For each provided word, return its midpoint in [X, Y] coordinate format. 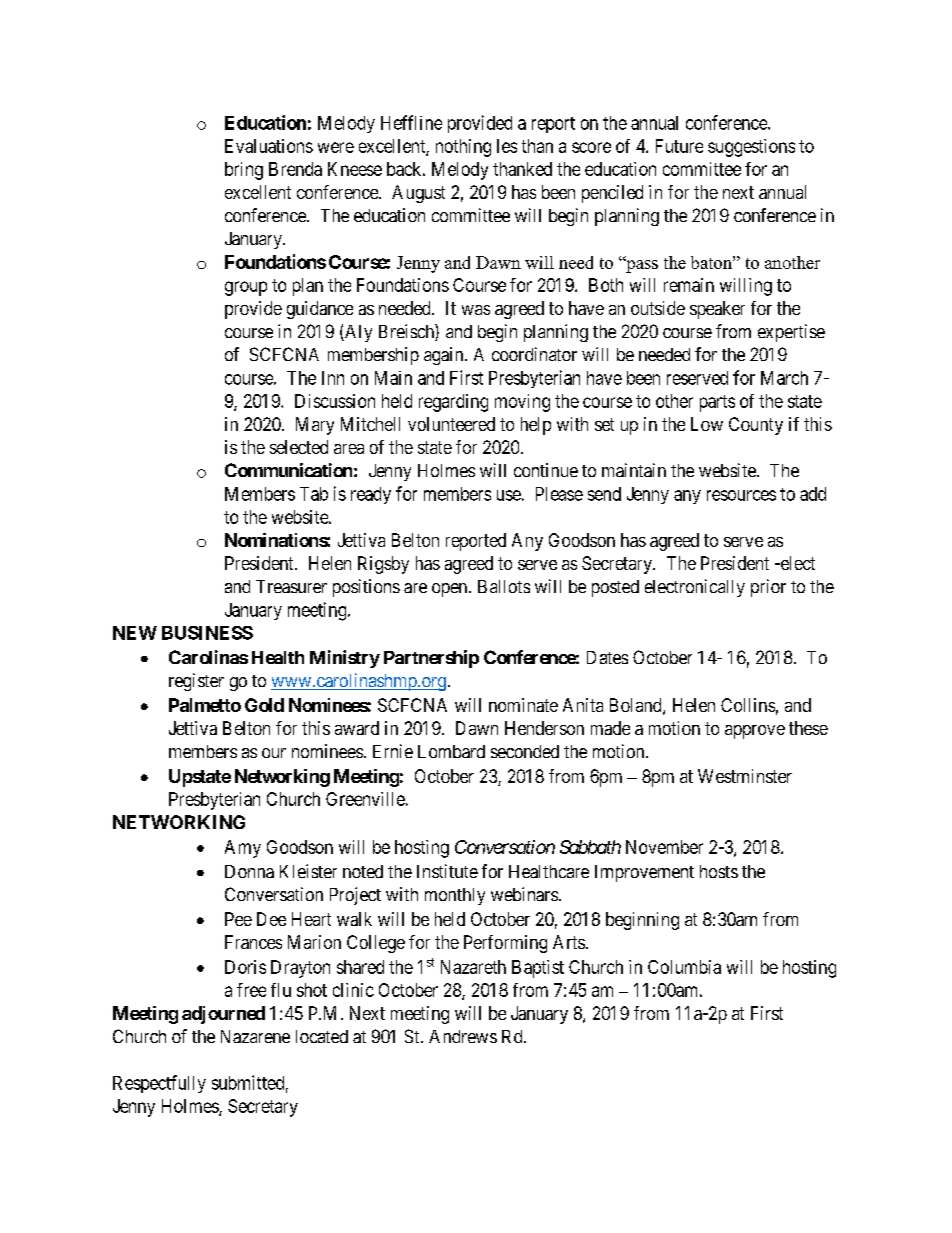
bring [244, 171]
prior [768, 588]
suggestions [751, 148]
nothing [463, 148]
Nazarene [255, 1036]
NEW [135, 633]
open [451, 590]
